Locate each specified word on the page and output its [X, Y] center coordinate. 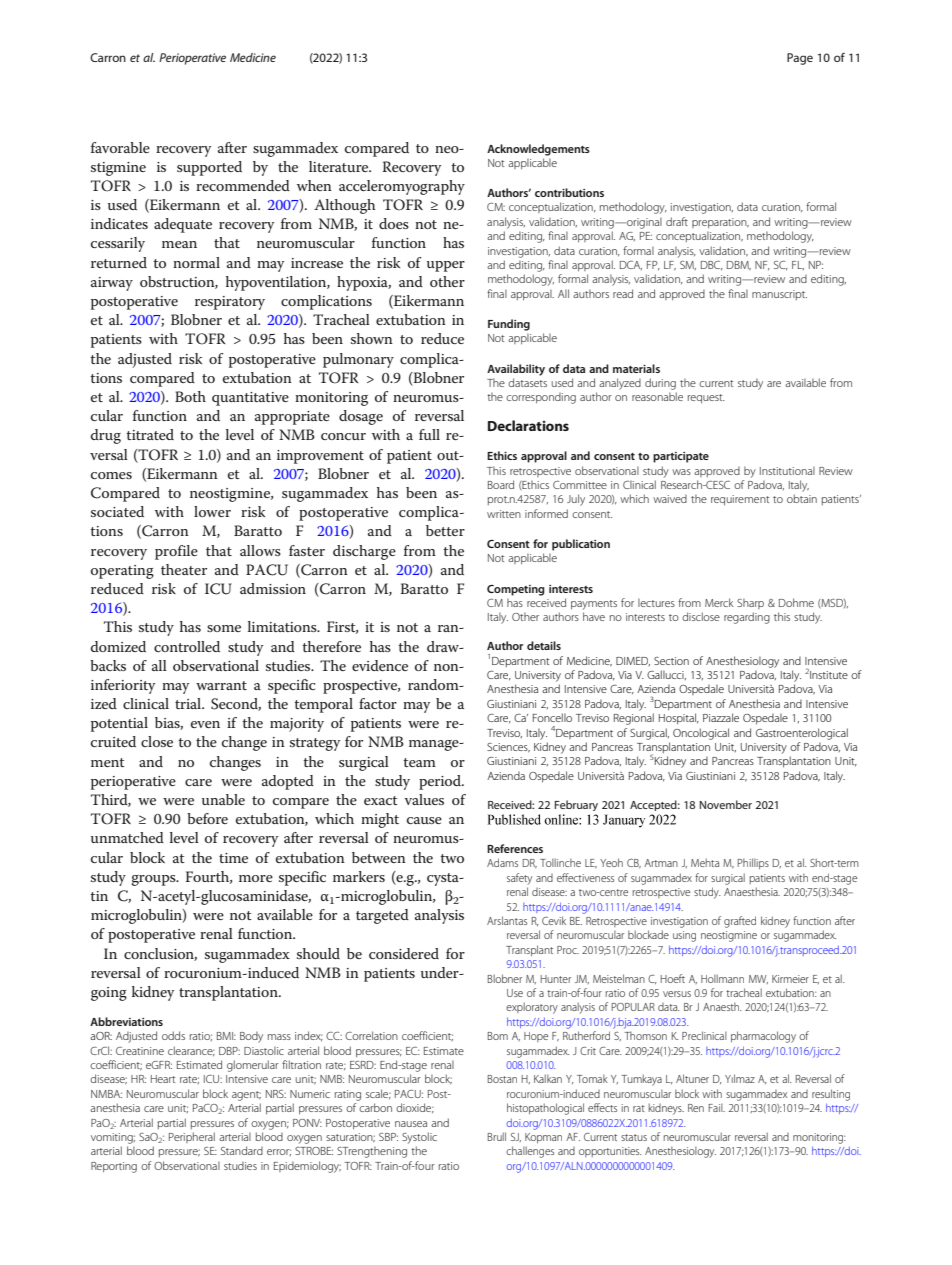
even [205, 724]
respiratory [230, 303]
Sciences [508, 748]
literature [340, 166]
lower [212, 511]
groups [154, 880]
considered [404, 953]
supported [209, 168]
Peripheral [192, 1137]
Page [800, 59]
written [504, 514]
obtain [802, 498]
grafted [740, 922]
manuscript [779, 295]
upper [446, 266]
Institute [829, 675]
